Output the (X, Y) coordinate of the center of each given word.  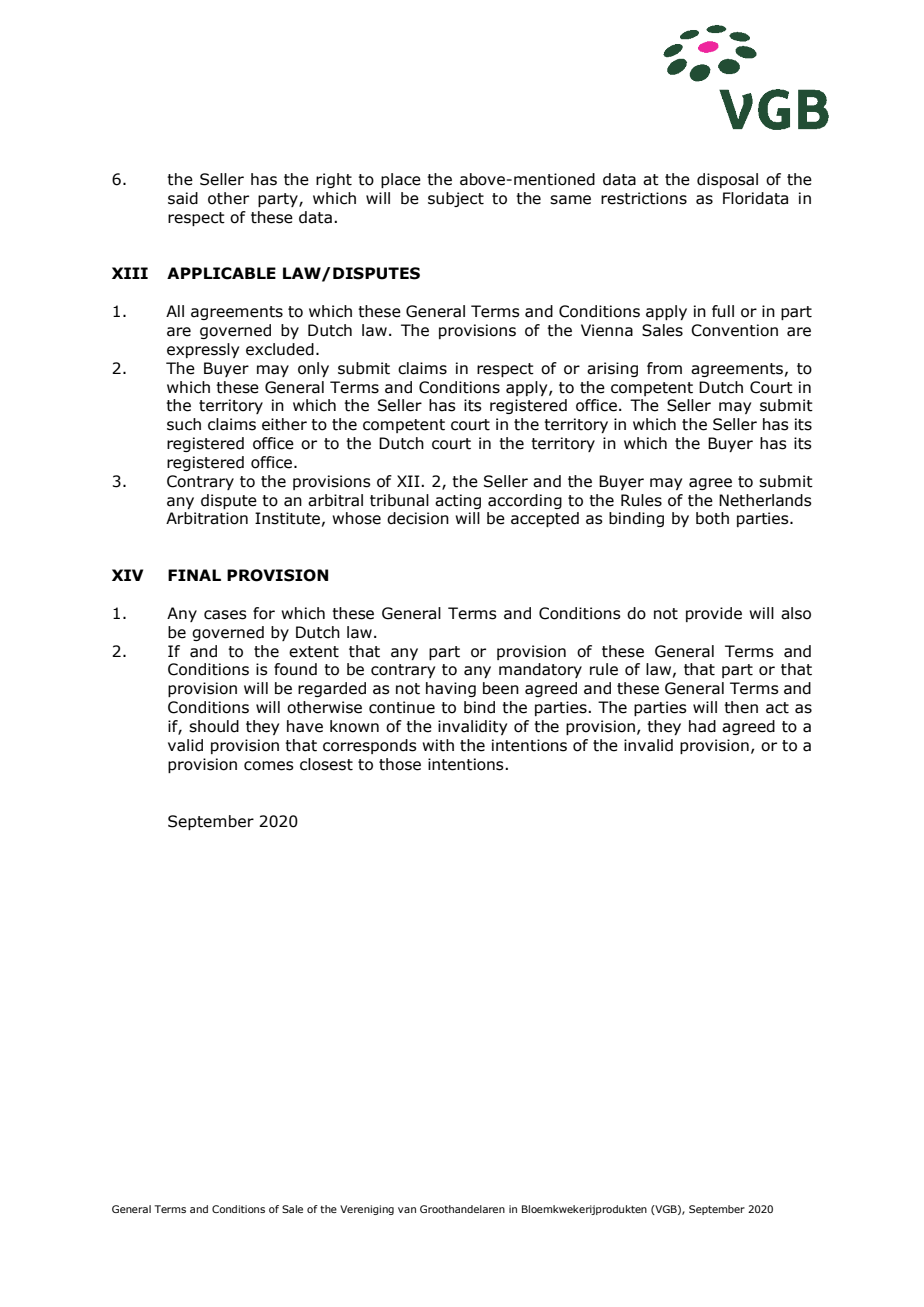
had (702, 726)
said (183, 198)
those (400, 764)
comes (269, 766)
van (407, 1210)
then (741, 707)
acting (458, 501)
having (451, 689)
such (184, 424)
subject (456, 199)
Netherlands (765, 500)
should (214, 726)
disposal (727, 180)
